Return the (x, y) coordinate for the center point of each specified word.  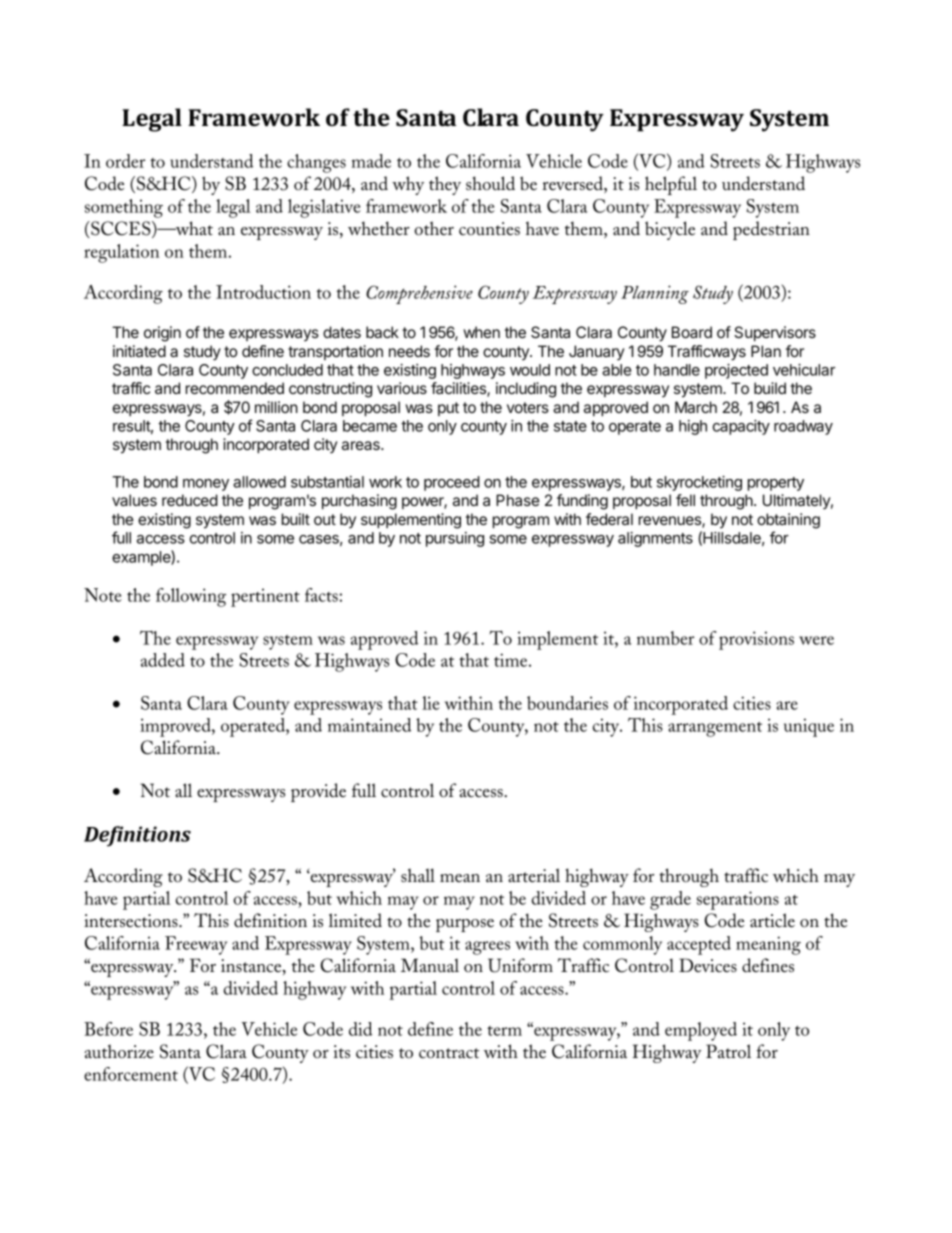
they (445, 185)
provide (318, 792)
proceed (452, 483)
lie (431, 703)
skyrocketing (699, 483)
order (125, 161)
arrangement (715, 729)
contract (449, 1053)
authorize (119, 1051)
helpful (671, 185)
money (206, 485)
